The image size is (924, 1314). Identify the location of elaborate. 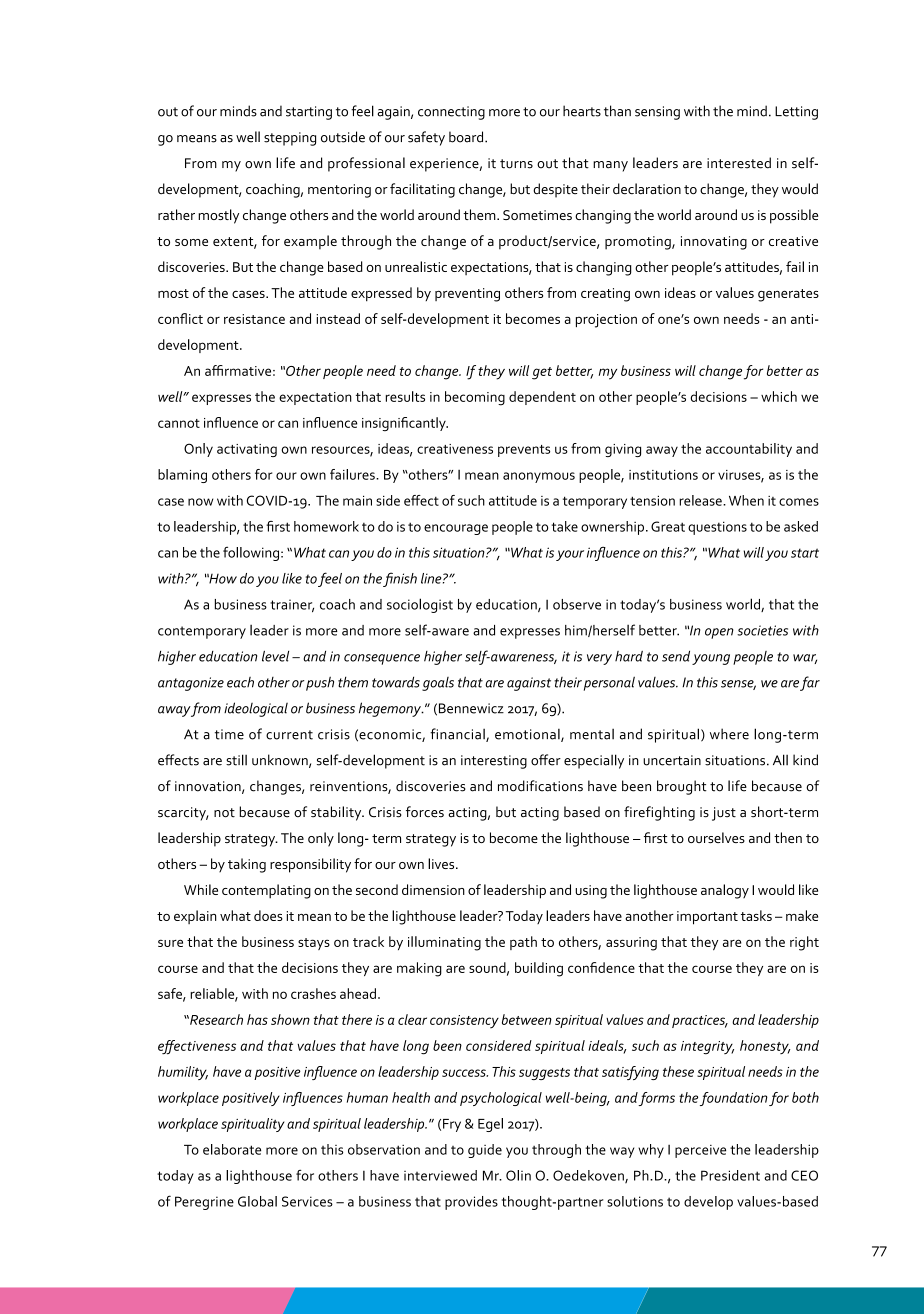
(232, 1149).
